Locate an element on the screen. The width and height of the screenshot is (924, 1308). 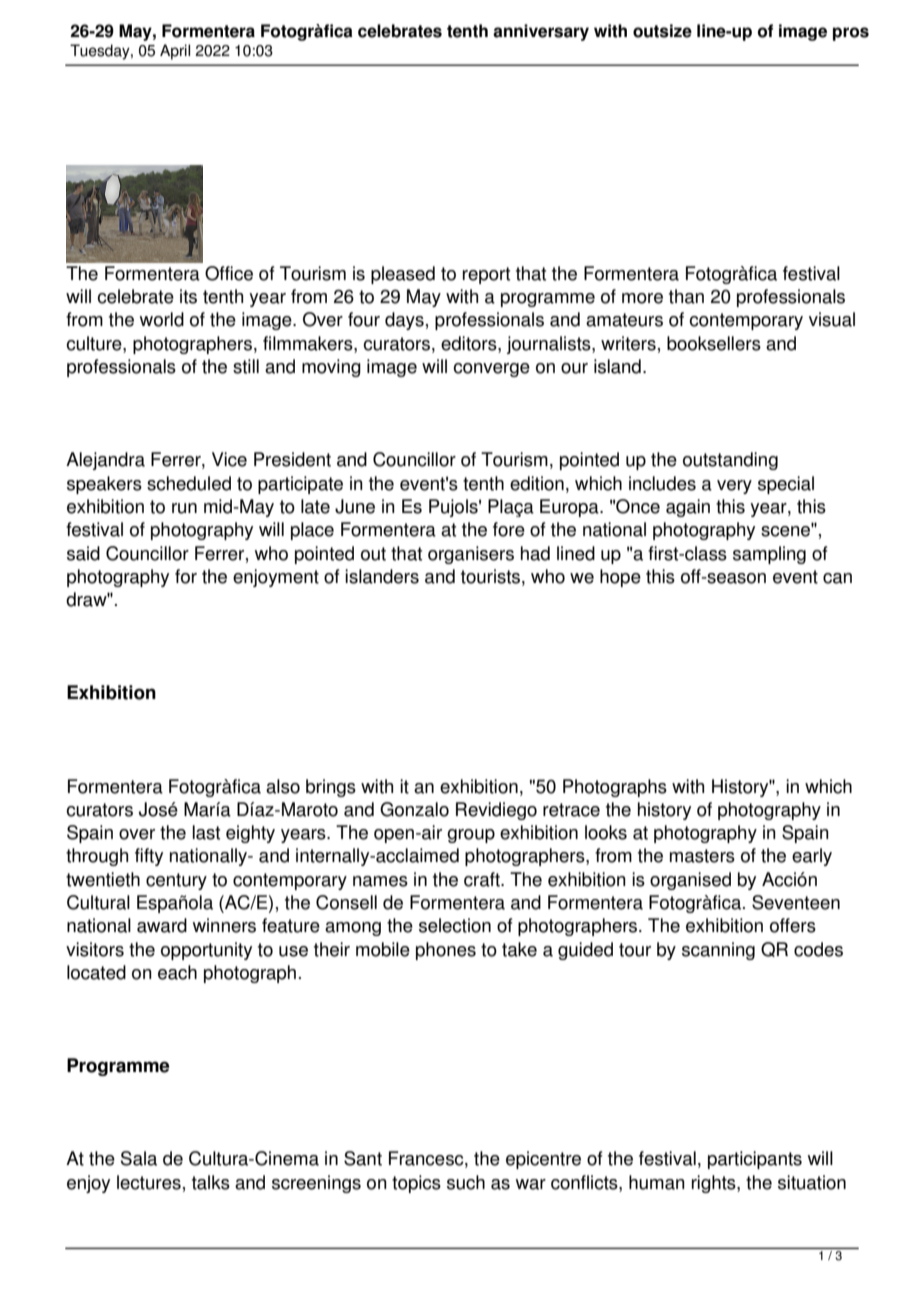
anniversary is located at coordinates (541, 32).
